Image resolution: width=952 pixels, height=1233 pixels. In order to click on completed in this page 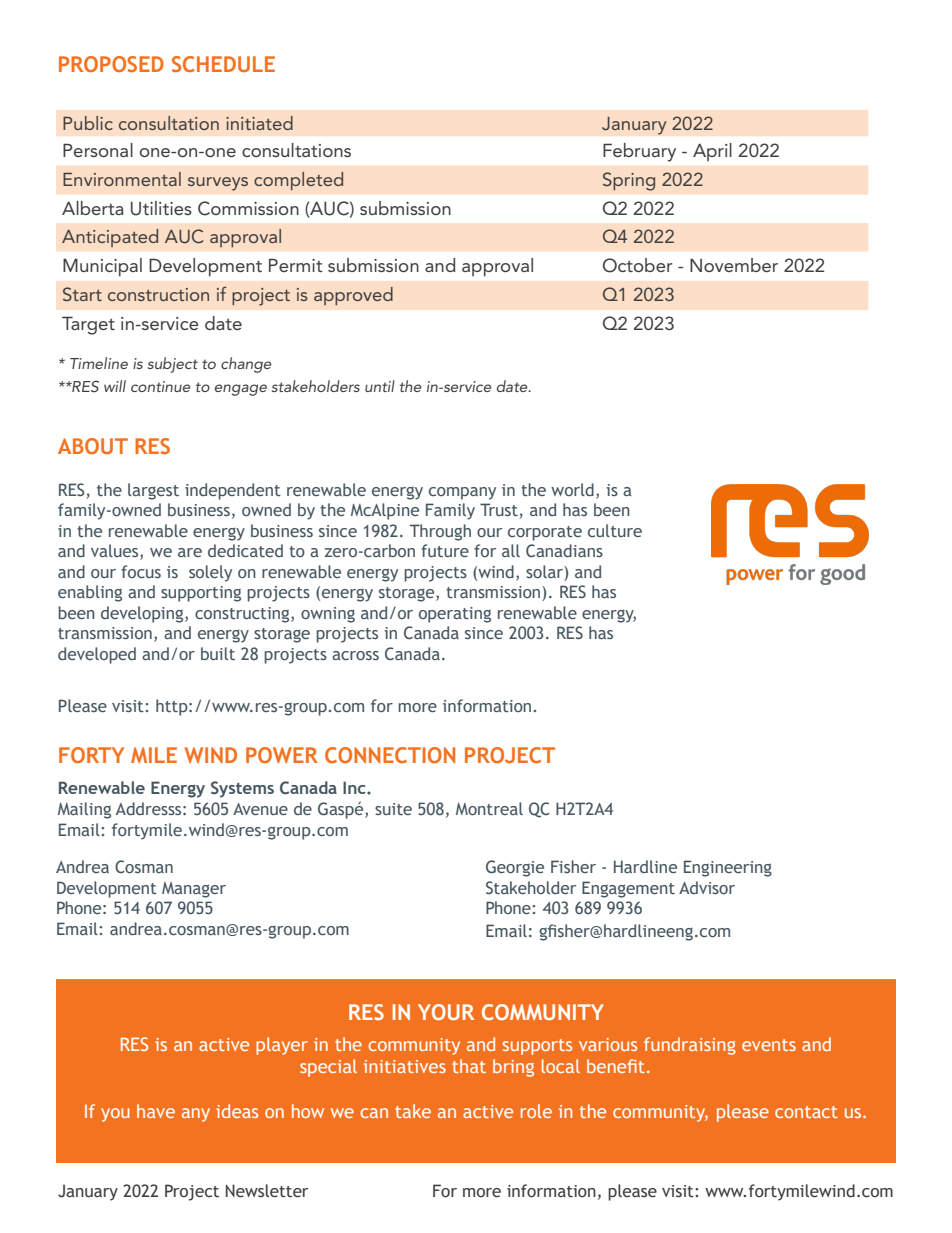, I will do `click(298, 181)`.
